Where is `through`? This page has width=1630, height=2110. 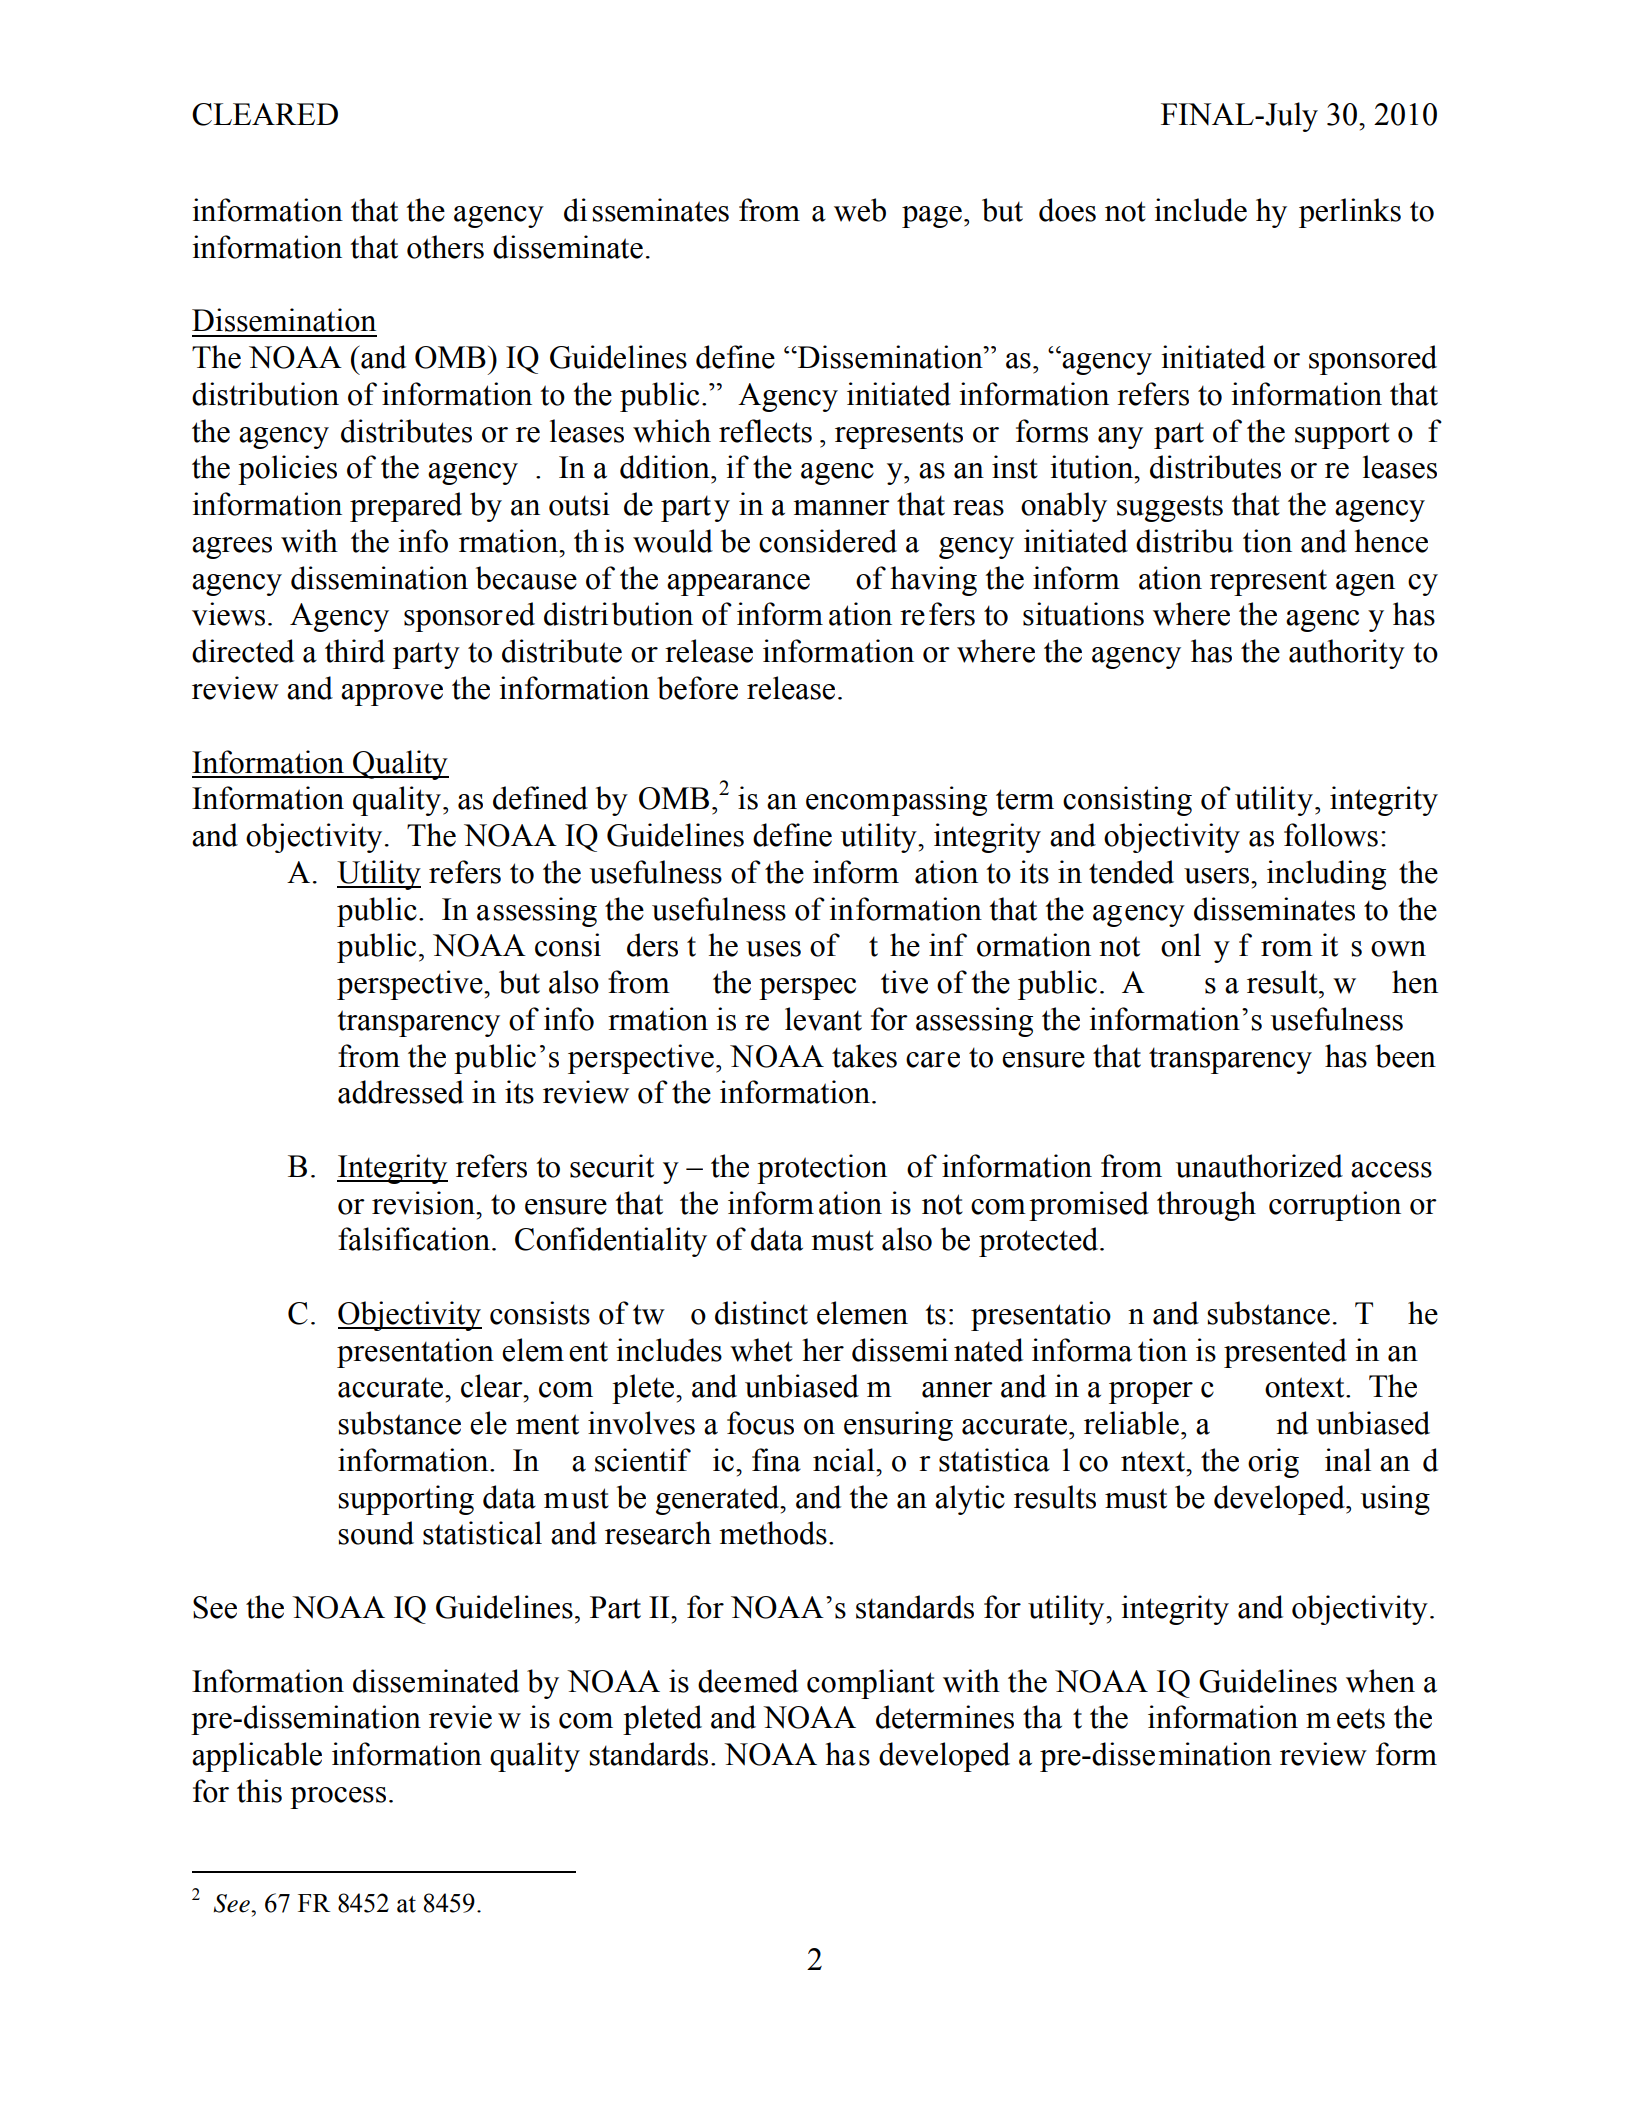 through is located at coordinates (1206, 1206).
